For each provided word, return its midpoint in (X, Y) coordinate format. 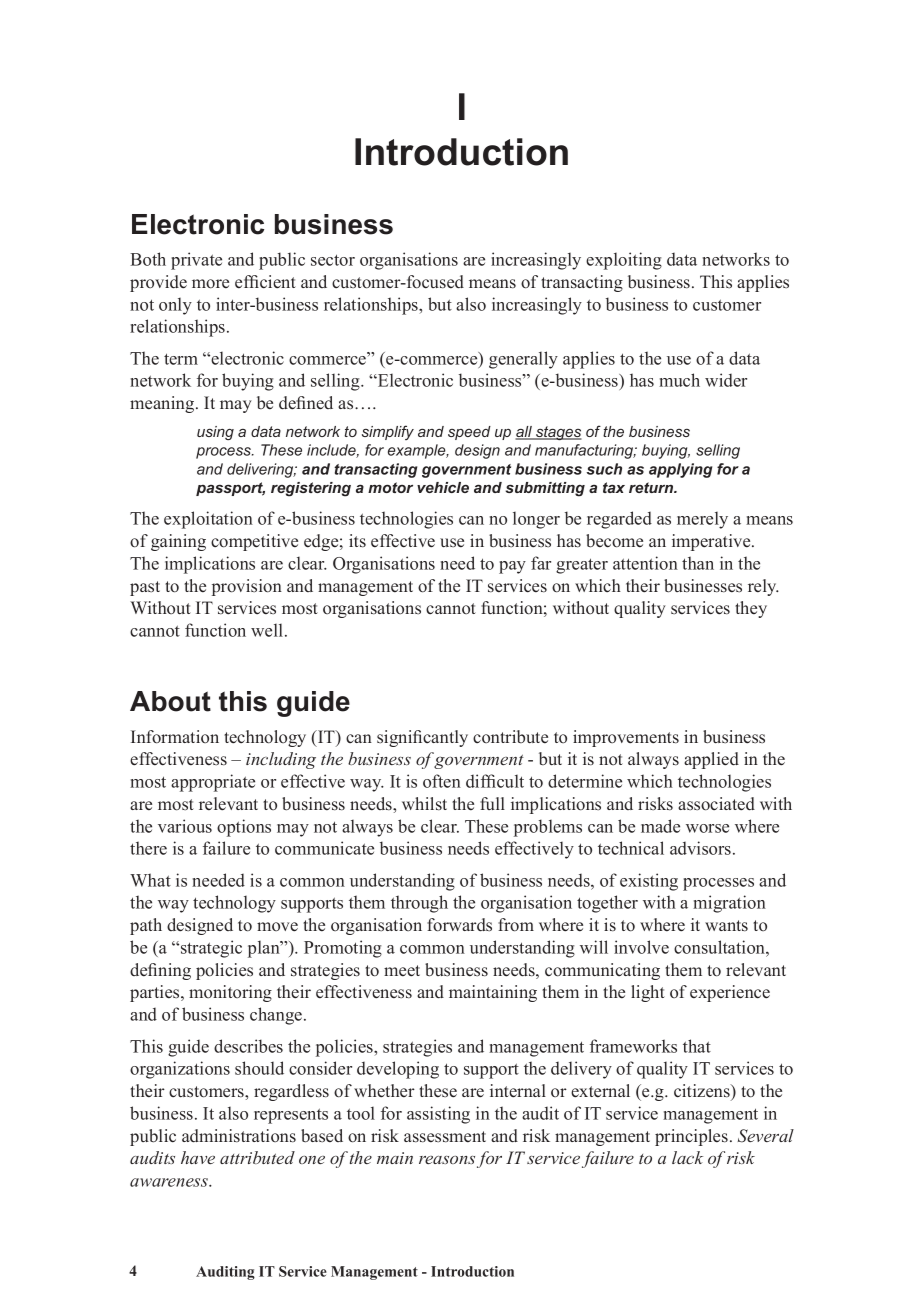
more (210, 284)
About (170, 701)
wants (726, 926)
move (277, 927)
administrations (239, 1136)
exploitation (208, 520)
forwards (459, 925)
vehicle (443, 487)
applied (711, 760)
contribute (510, 736)
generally (523, 360)
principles (691, 1137)
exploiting (624, 261)
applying (680, 470)
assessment (445, 1137)
